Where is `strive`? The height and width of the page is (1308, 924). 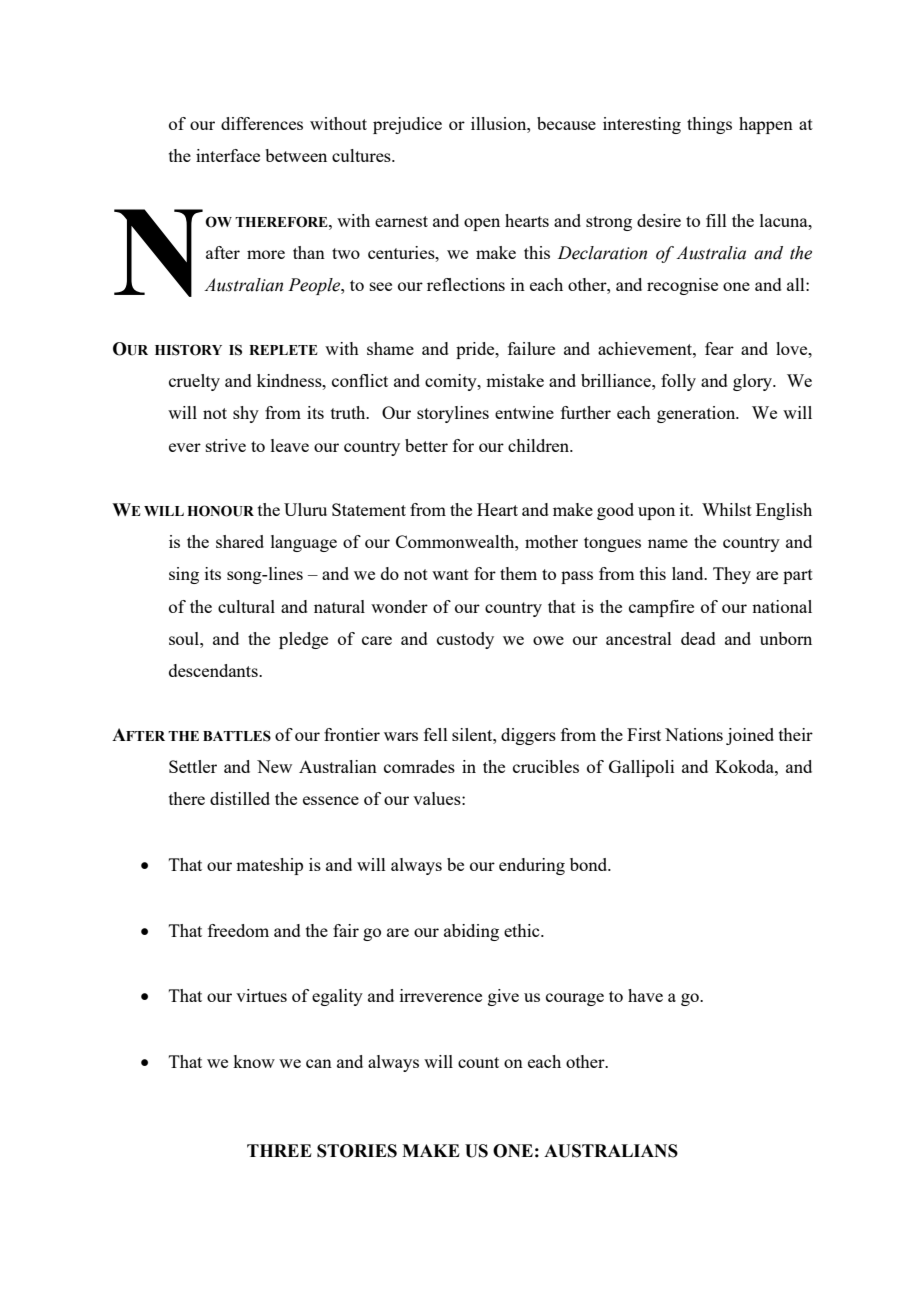
strive is located at coordinates (226, 445).
